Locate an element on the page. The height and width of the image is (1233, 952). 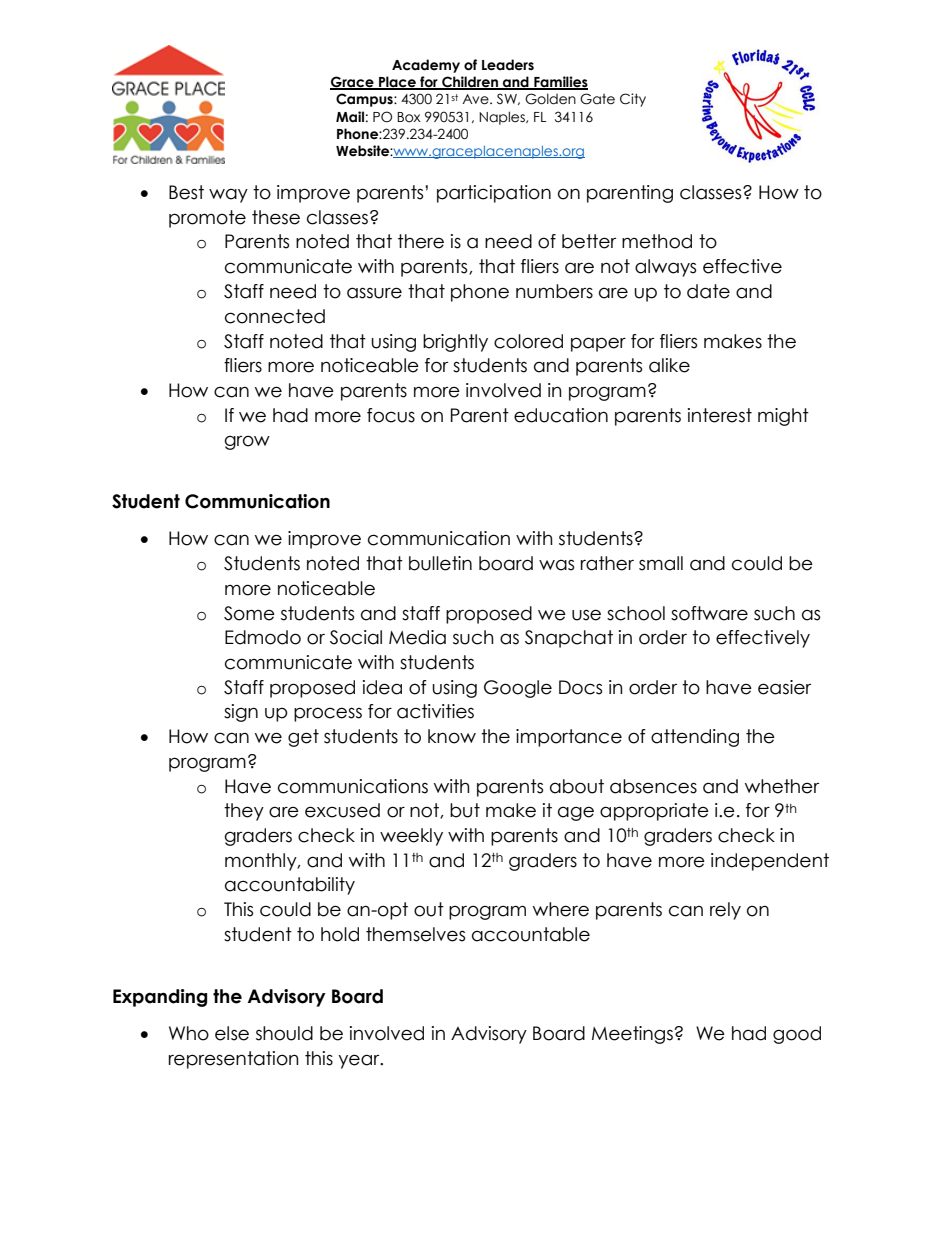
small is located at coordinates (661, 563).
